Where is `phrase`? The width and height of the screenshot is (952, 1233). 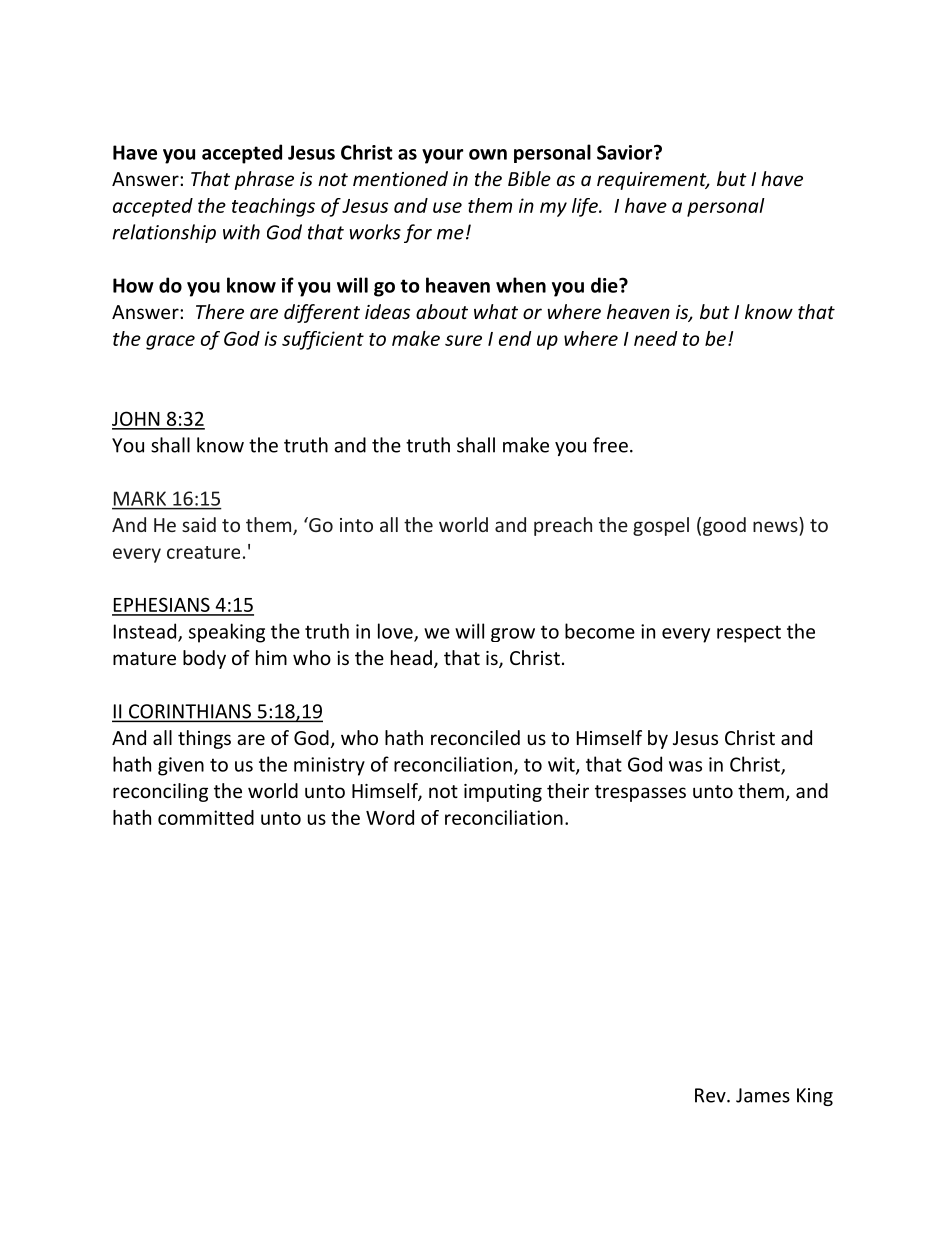 phrase is located at coordinates (264, 180).
